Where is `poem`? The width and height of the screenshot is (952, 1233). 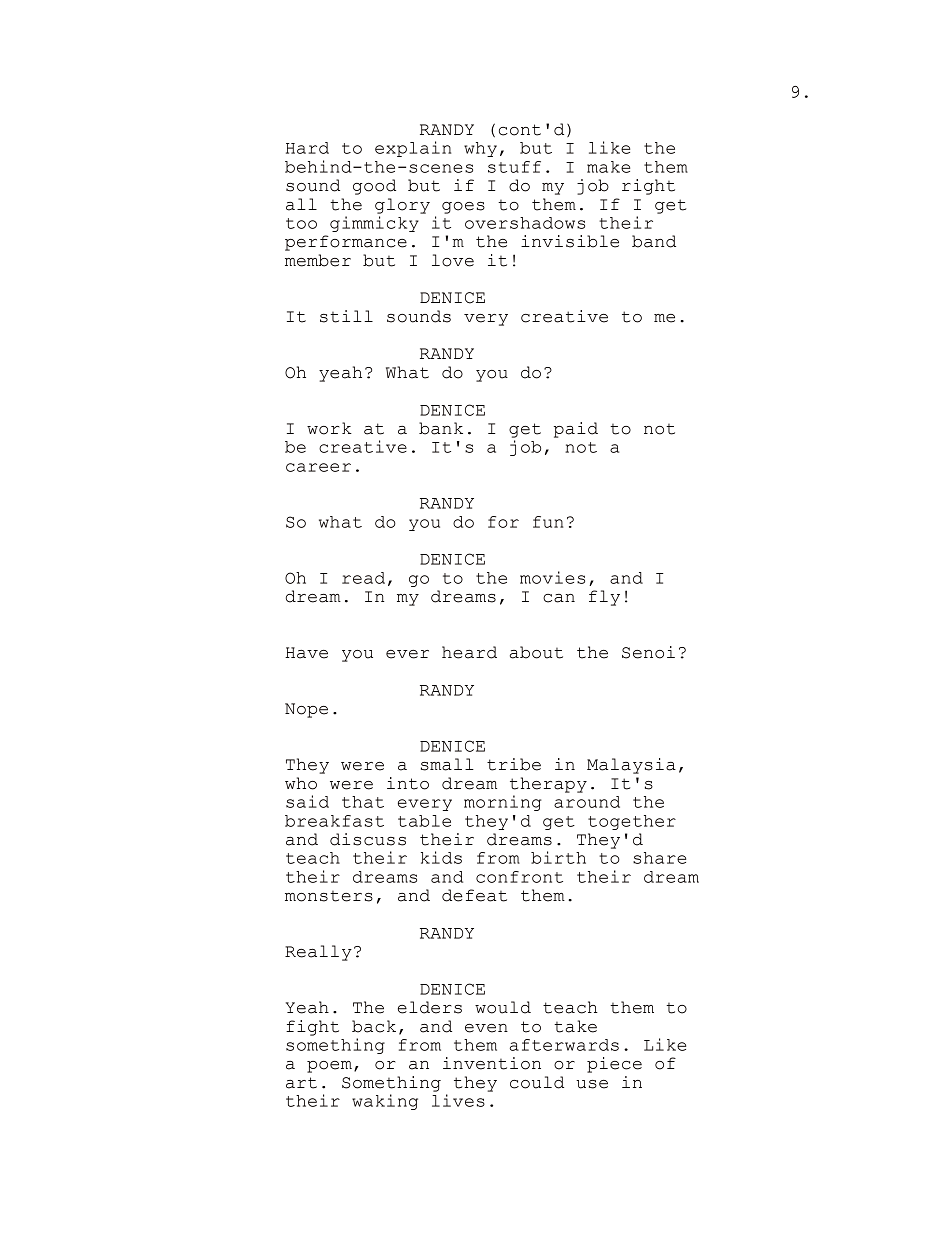
poem is located at coordinates (329, 1067).
